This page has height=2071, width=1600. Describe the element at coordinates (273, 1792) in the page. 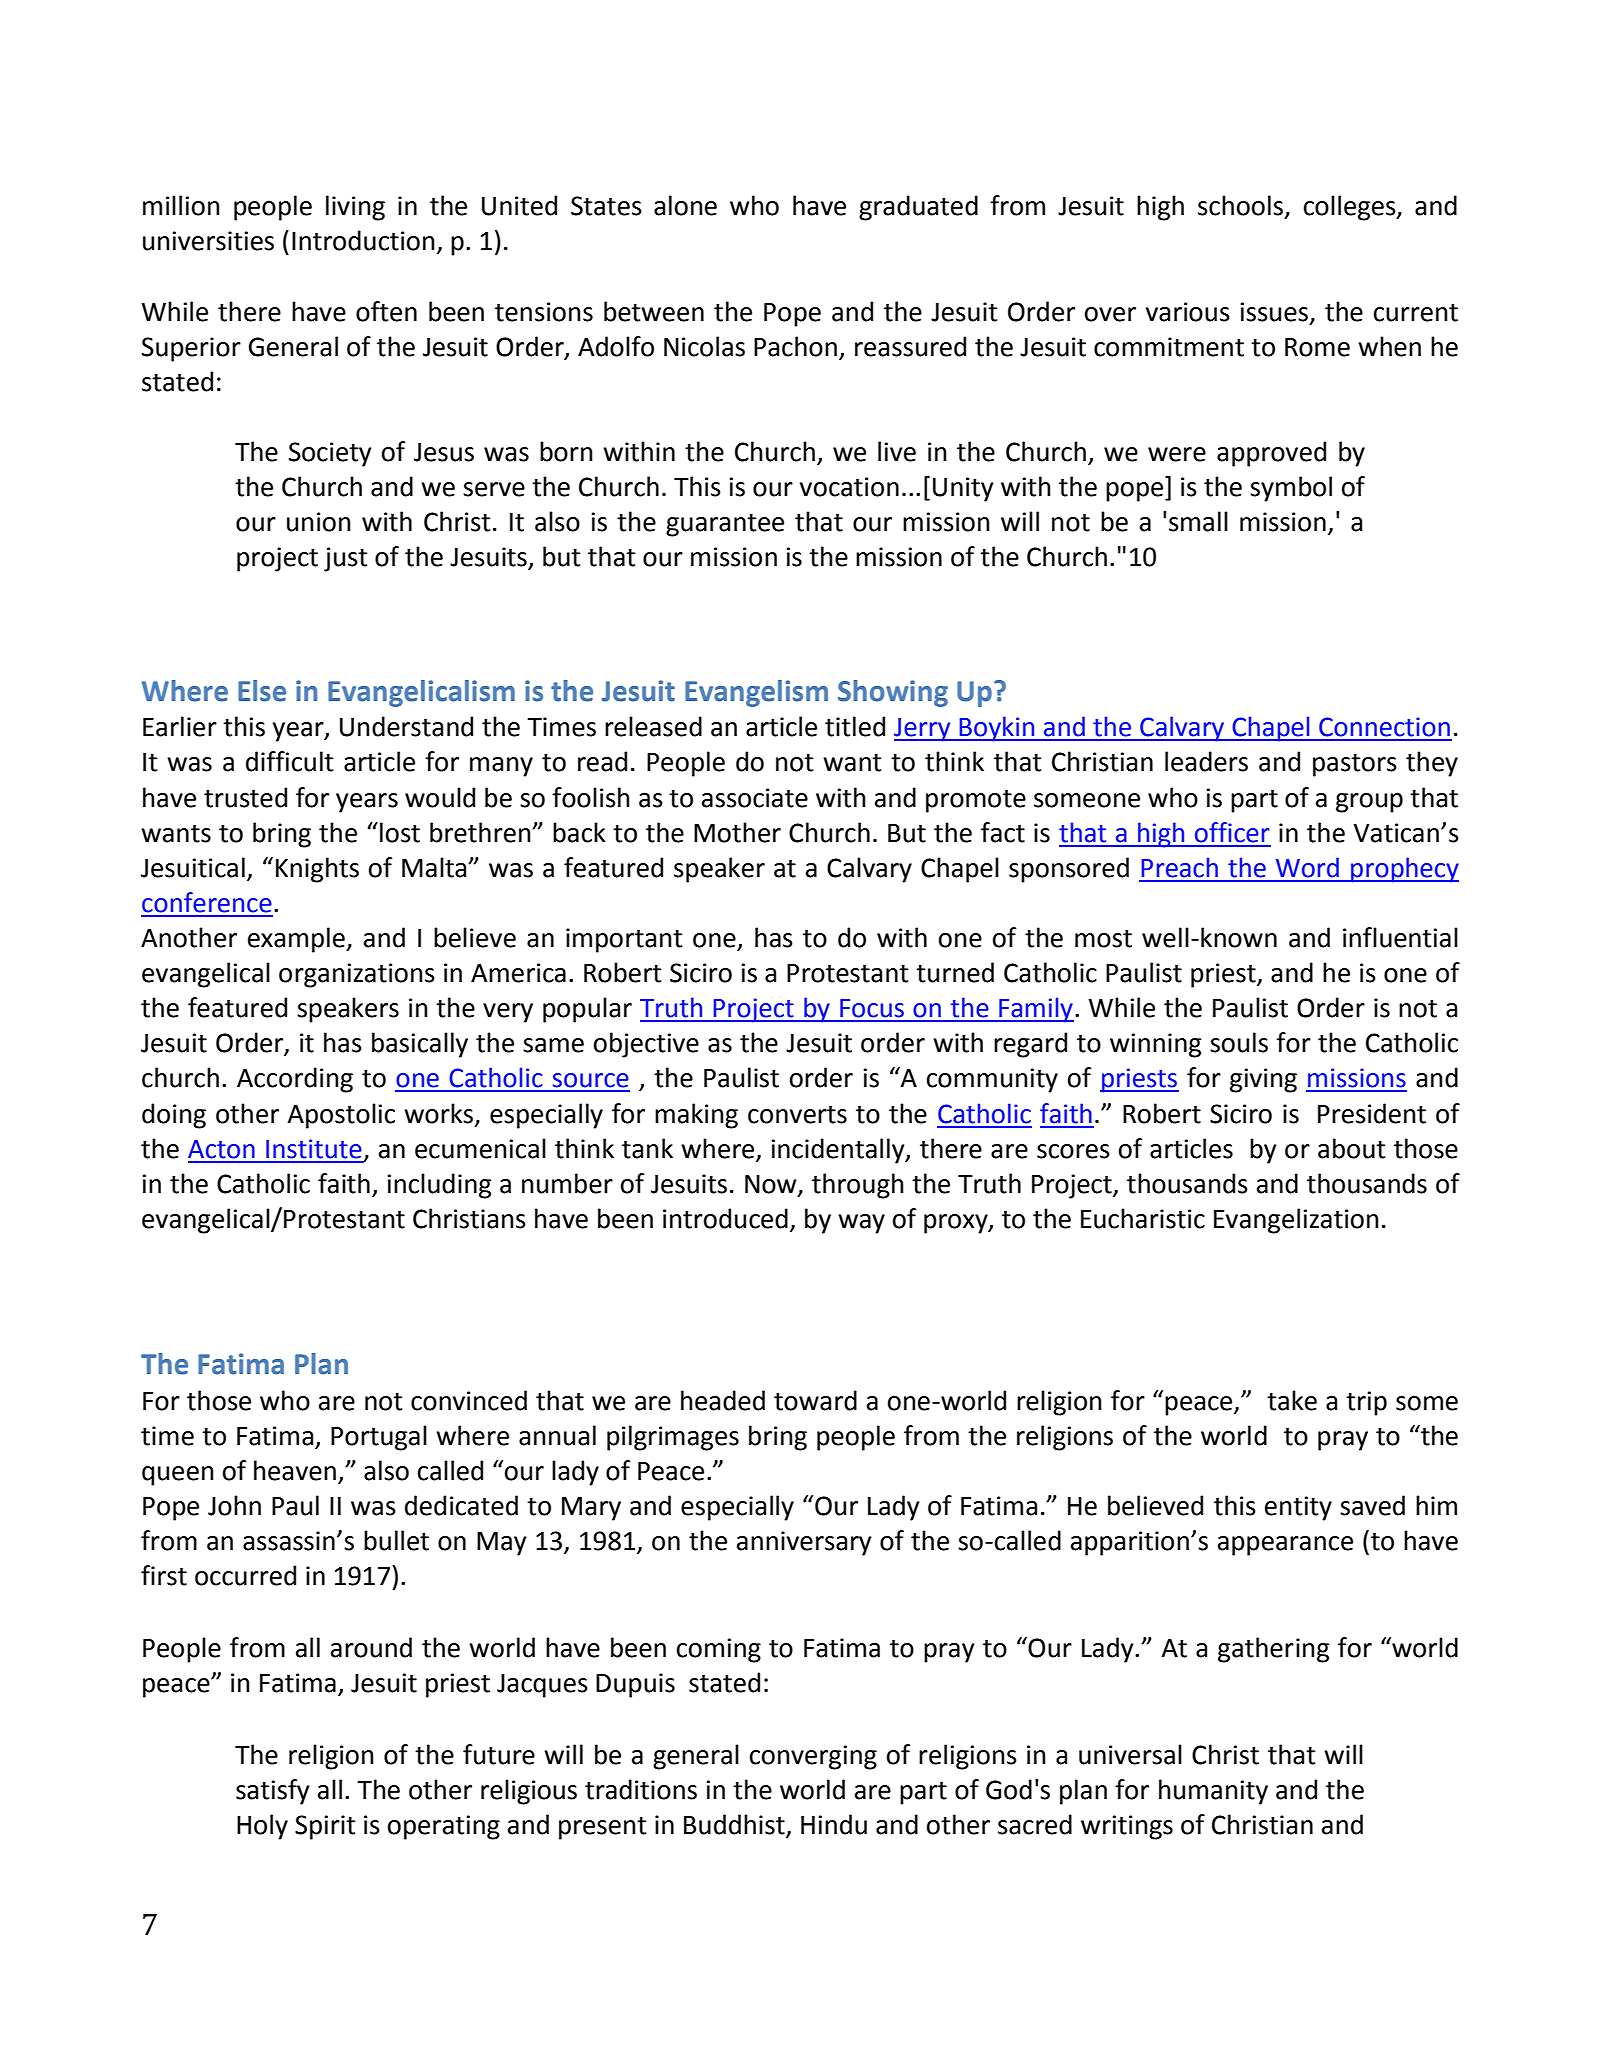

I see `satisfy` at that location.
